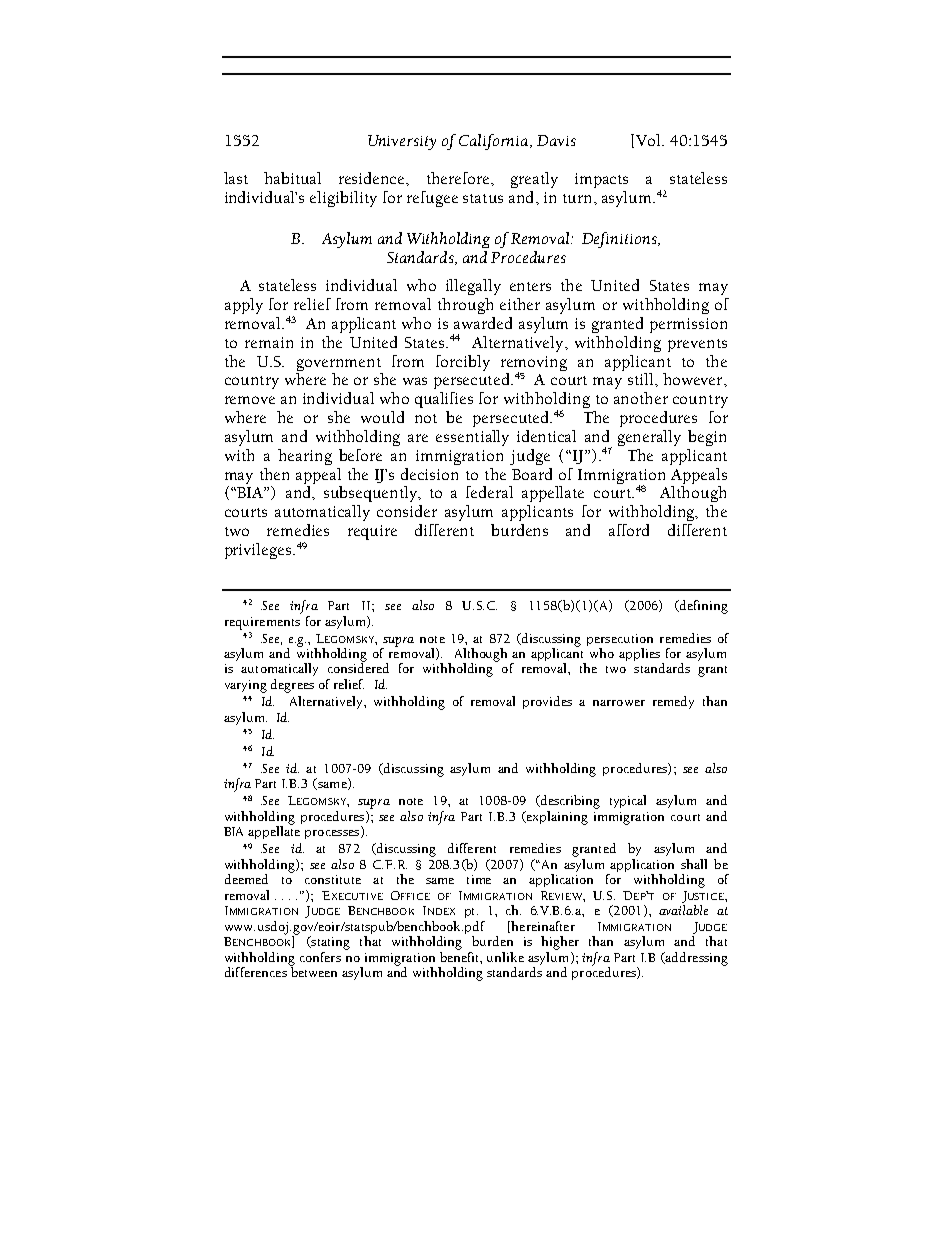 The image size is (952, 1233). Describe the element at coordinates (459, 178) in the image. I see `therefore` at that location.
